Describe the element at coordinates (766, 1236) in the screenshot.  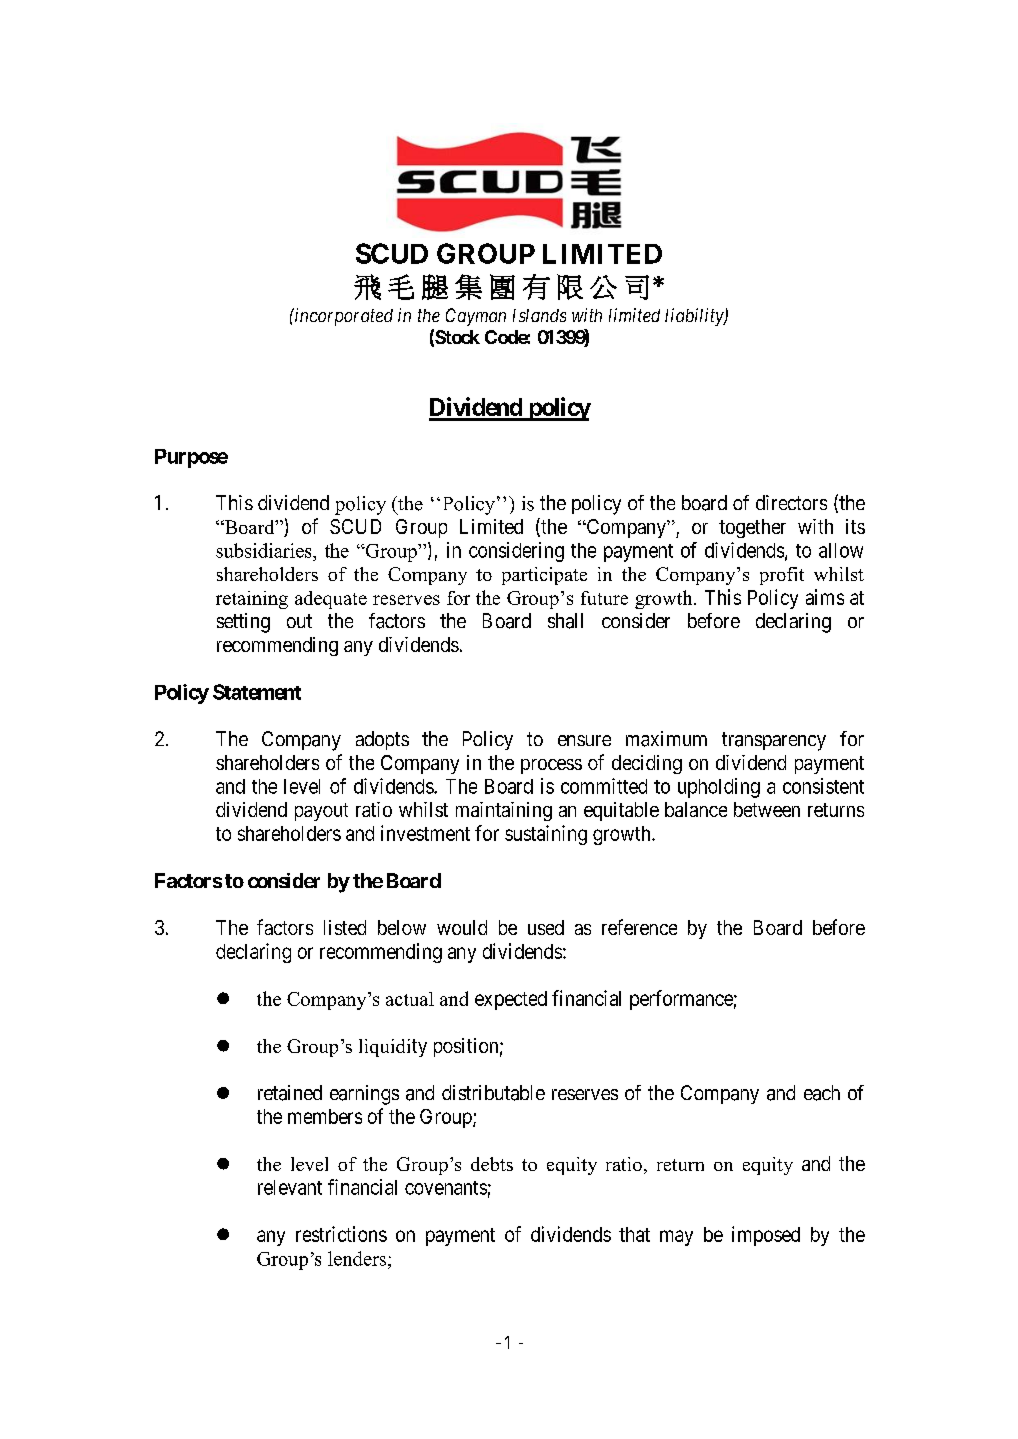
I see `imposed` at that location.
